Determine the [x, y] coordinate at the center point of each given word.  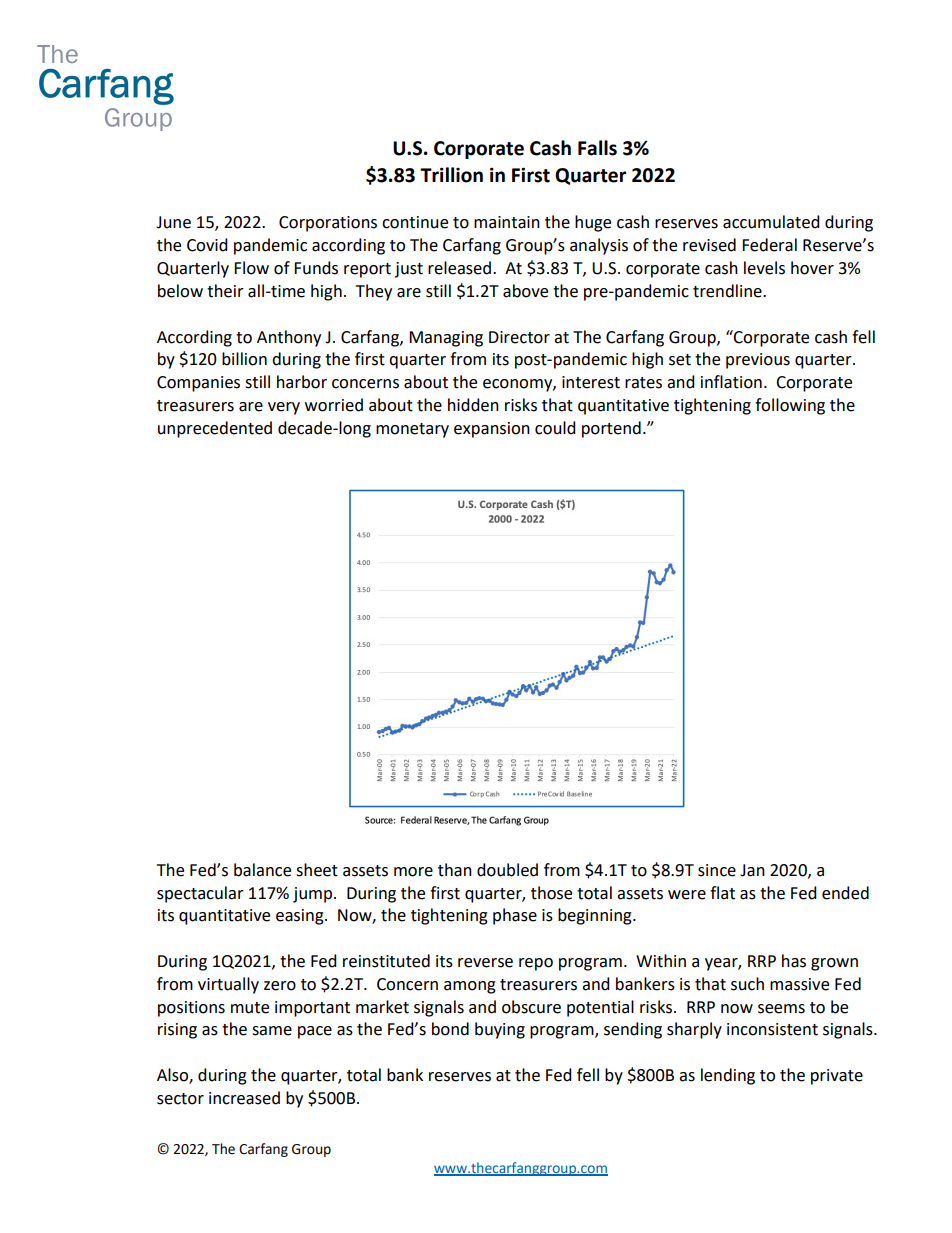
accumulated [771, 222]
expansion [492, 430]
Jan [752, 870]
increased [244, 1098]
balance [262, 870]
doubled [507, 870]
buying [500, 1030]
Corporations [328, 224]
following [790, 406]
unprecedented [215, 429]
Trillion [451, 175]
